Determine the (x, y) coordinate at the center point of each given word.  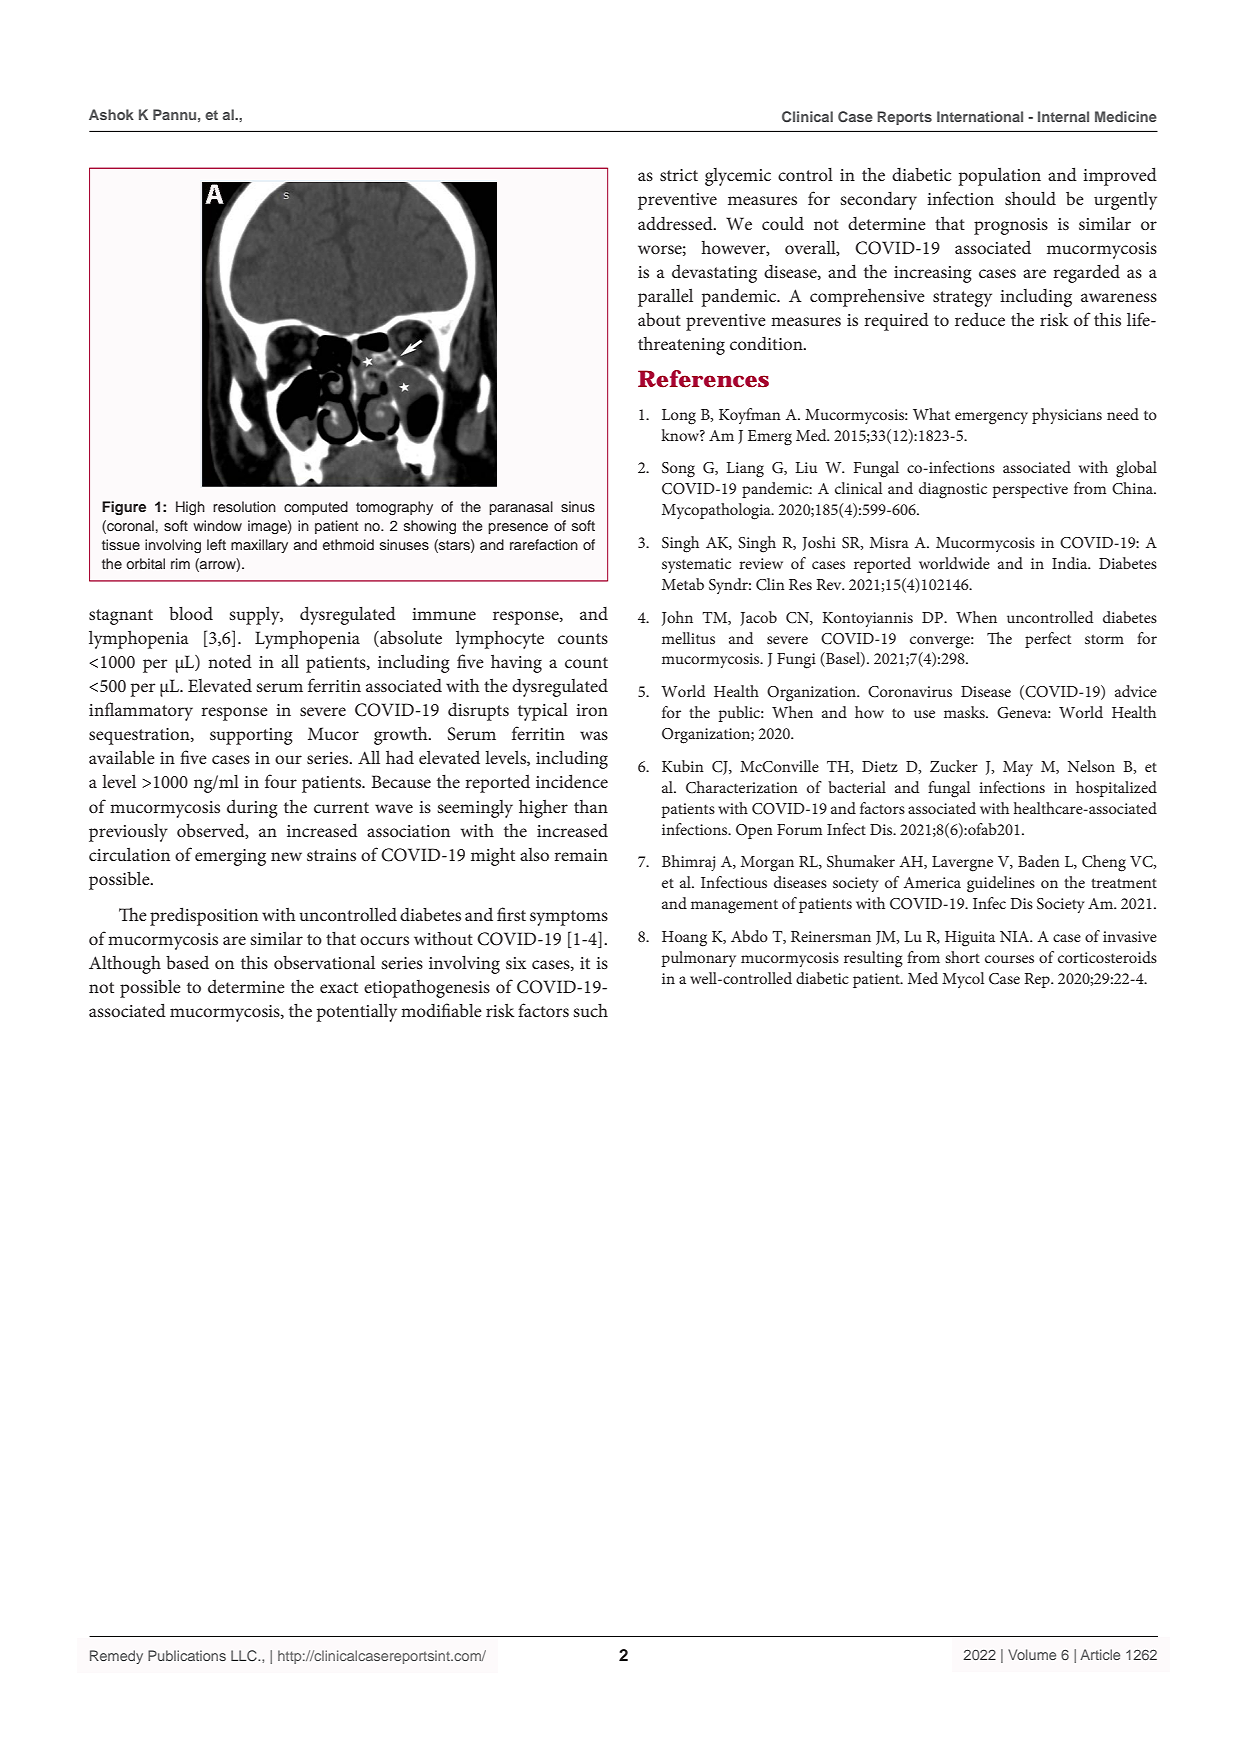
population (1000, 176)
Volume (1032, 1654)
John (677, 618)
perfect (1048, 640)
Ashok (111, 114)
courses (1009, 959)
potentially (357, 1012)
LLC (245, 1655)
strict (679, 175)
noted (230, 661)
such (590, 1010)
